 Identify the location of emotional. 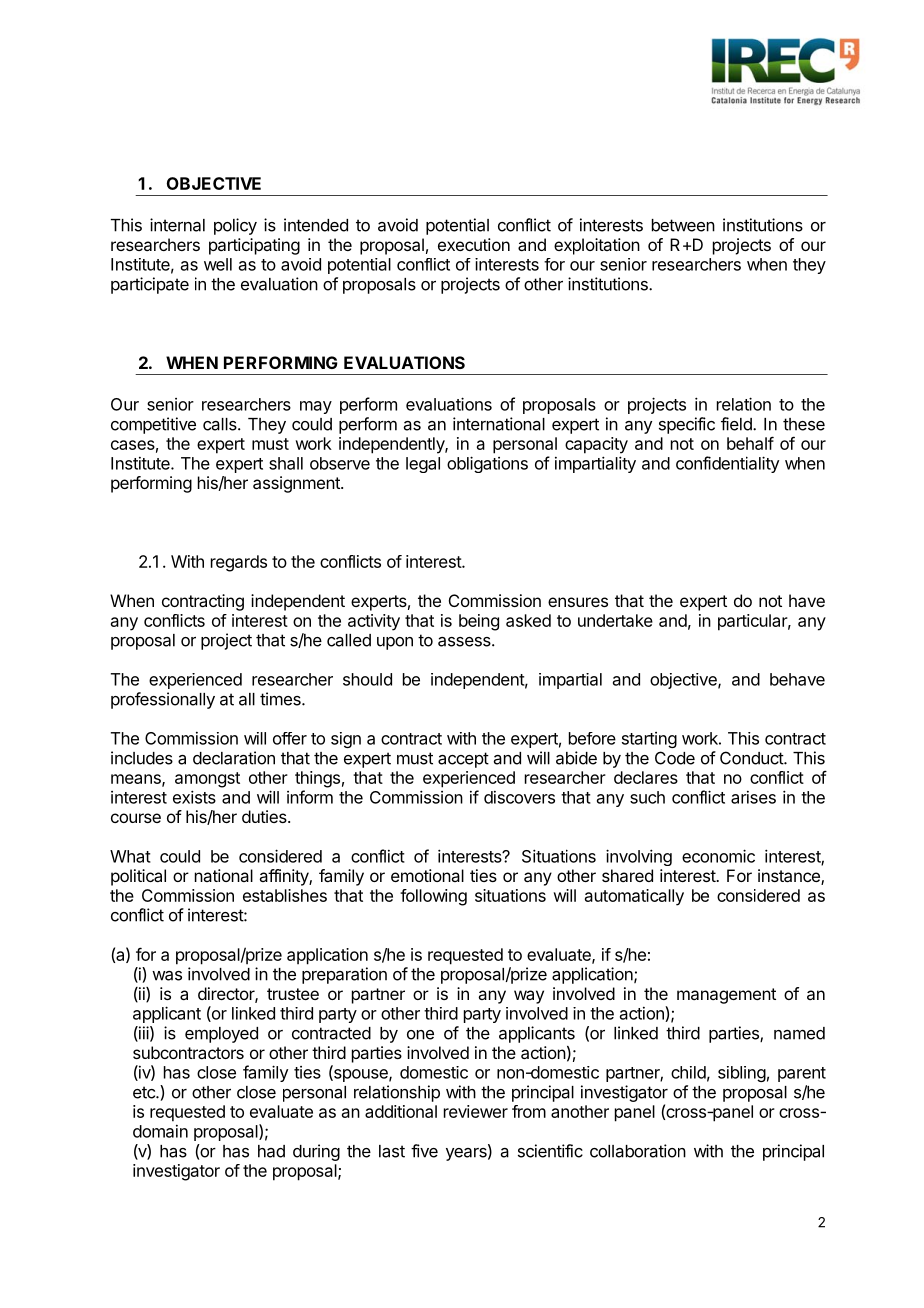
(427, 875).
